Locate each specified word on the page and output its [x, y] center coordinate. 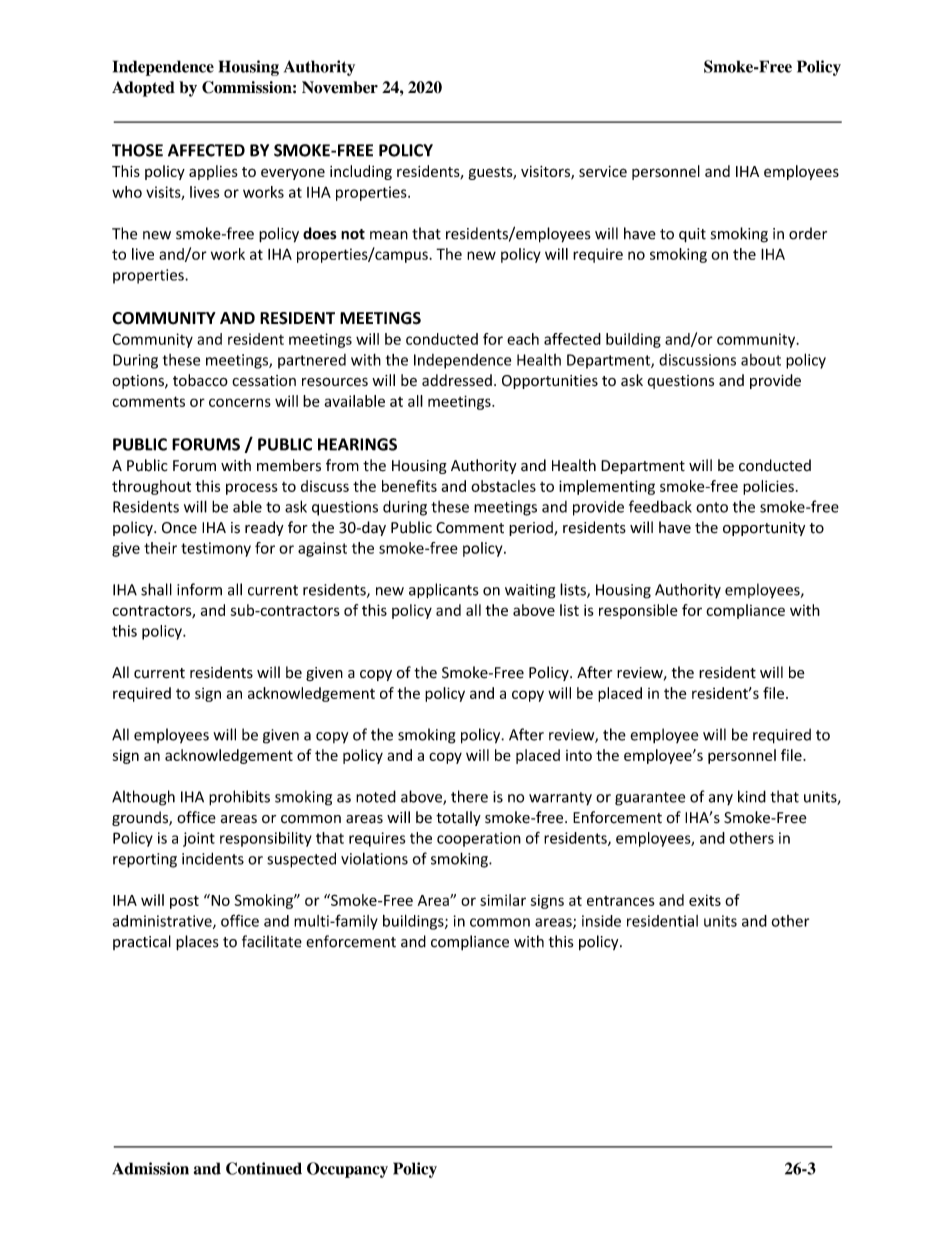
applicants [443, 591]
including [361, 172]
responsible [638, 611]
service [603, 171]
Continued [264, 1168]
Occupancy [347, 1170]
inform [199, 589]
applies [213, 172]
